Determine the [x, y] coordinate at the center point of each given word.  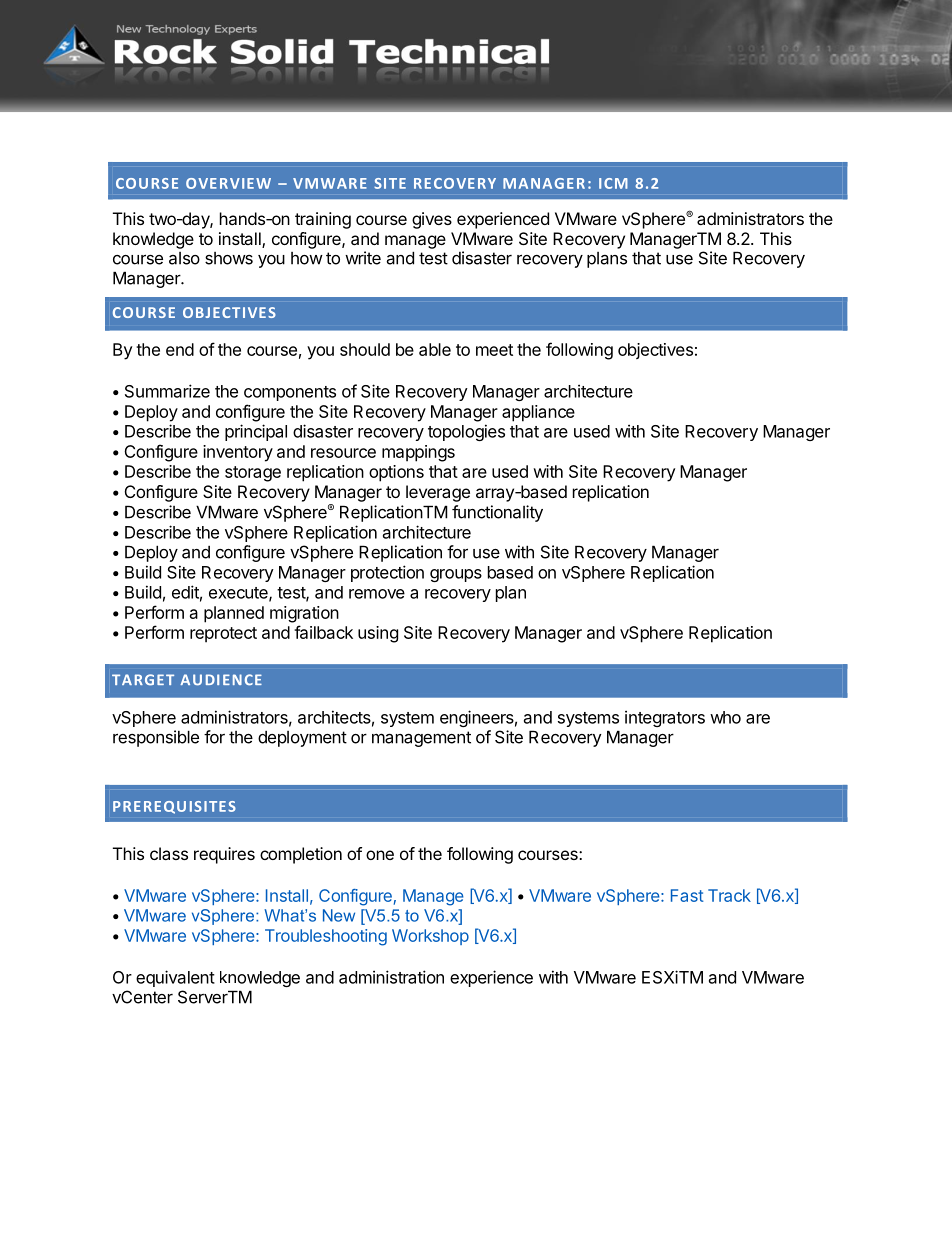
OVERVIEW [228, 183]
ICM [613, 183]
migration [304, 614]
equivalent [175, 978]
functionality [497, 513]
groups [456, 575]
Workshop [430, 937]
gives [432, 220]
